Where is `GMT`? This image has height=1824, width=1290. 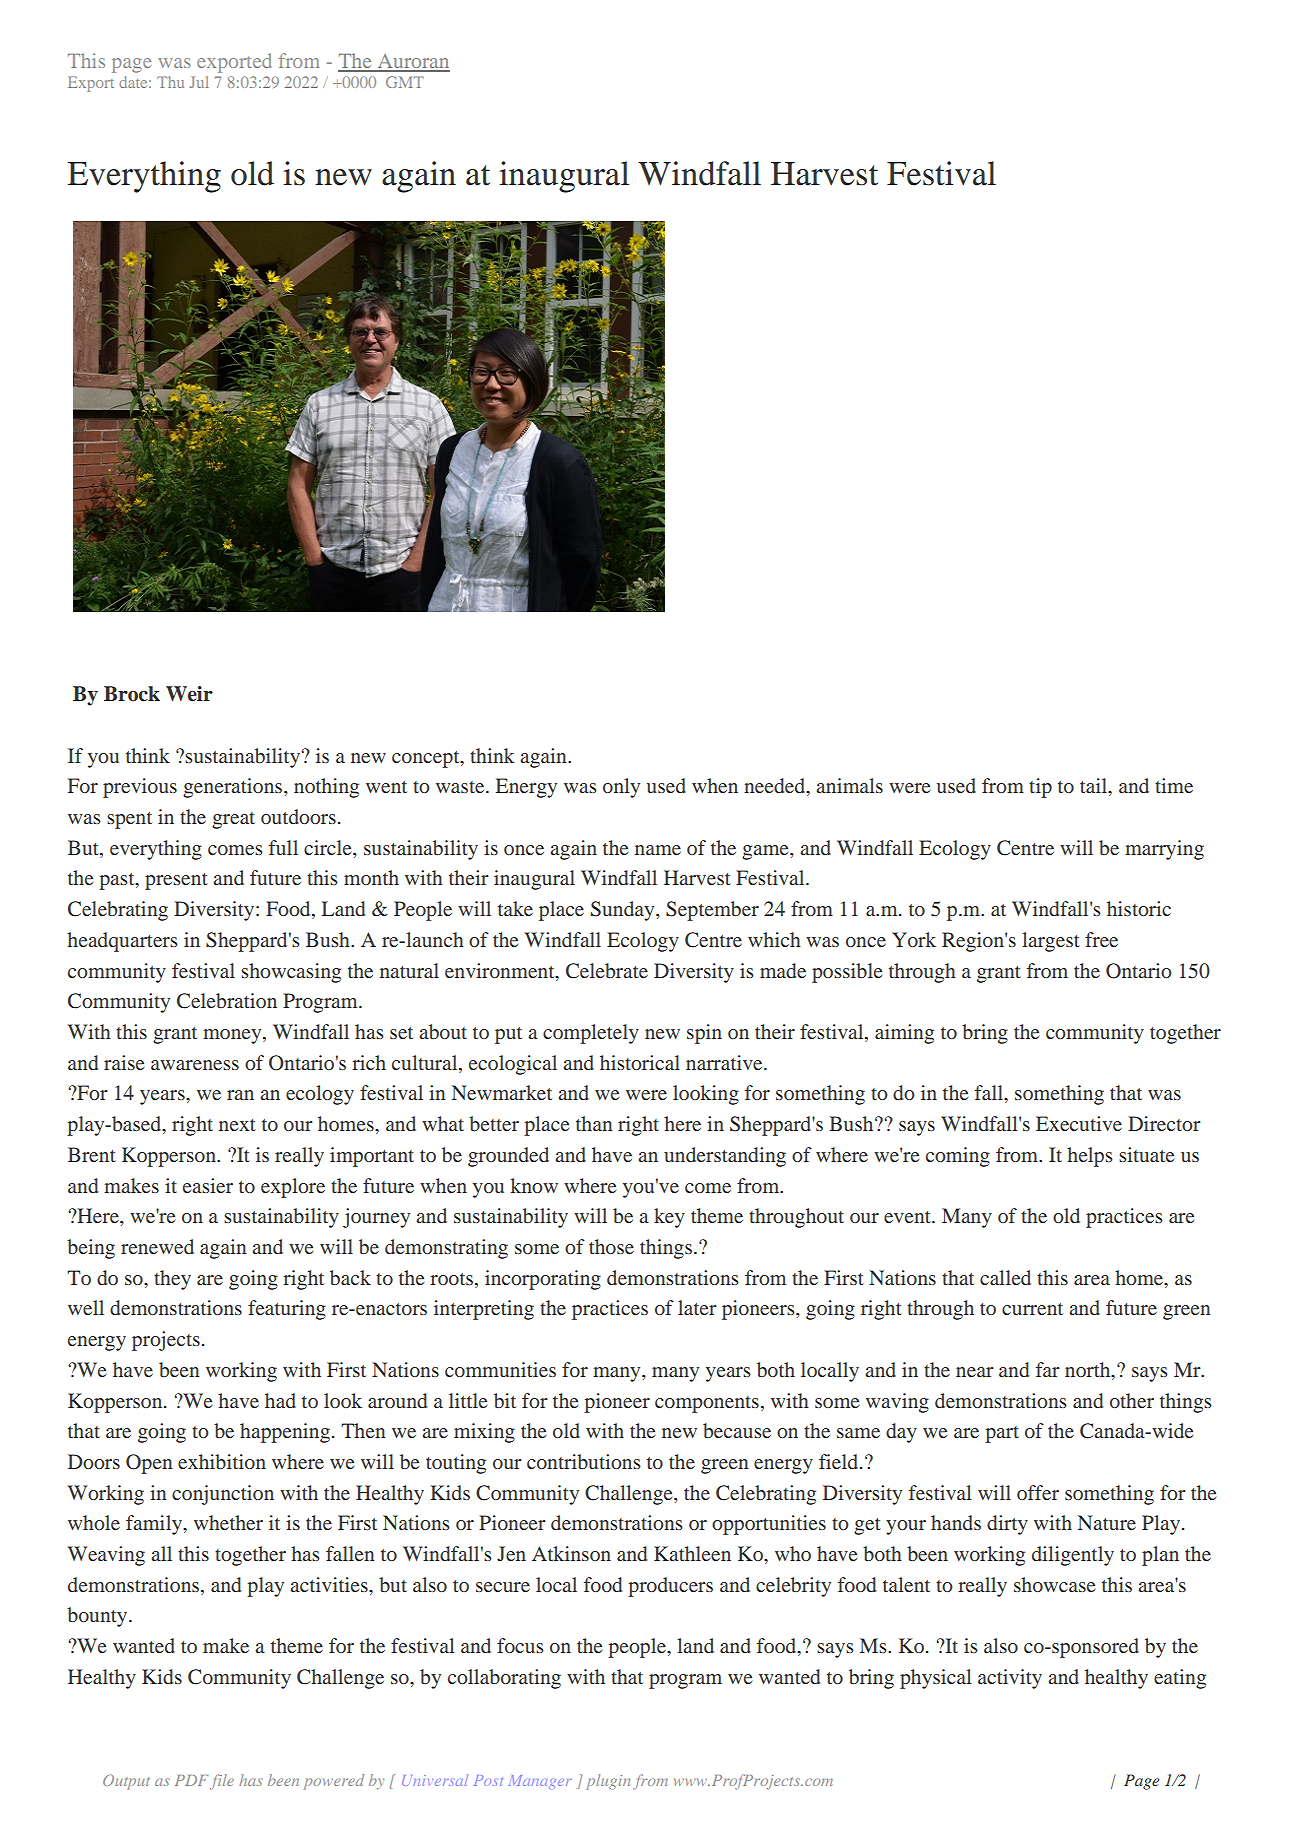
GMT is located at coordinates (405, 82).
